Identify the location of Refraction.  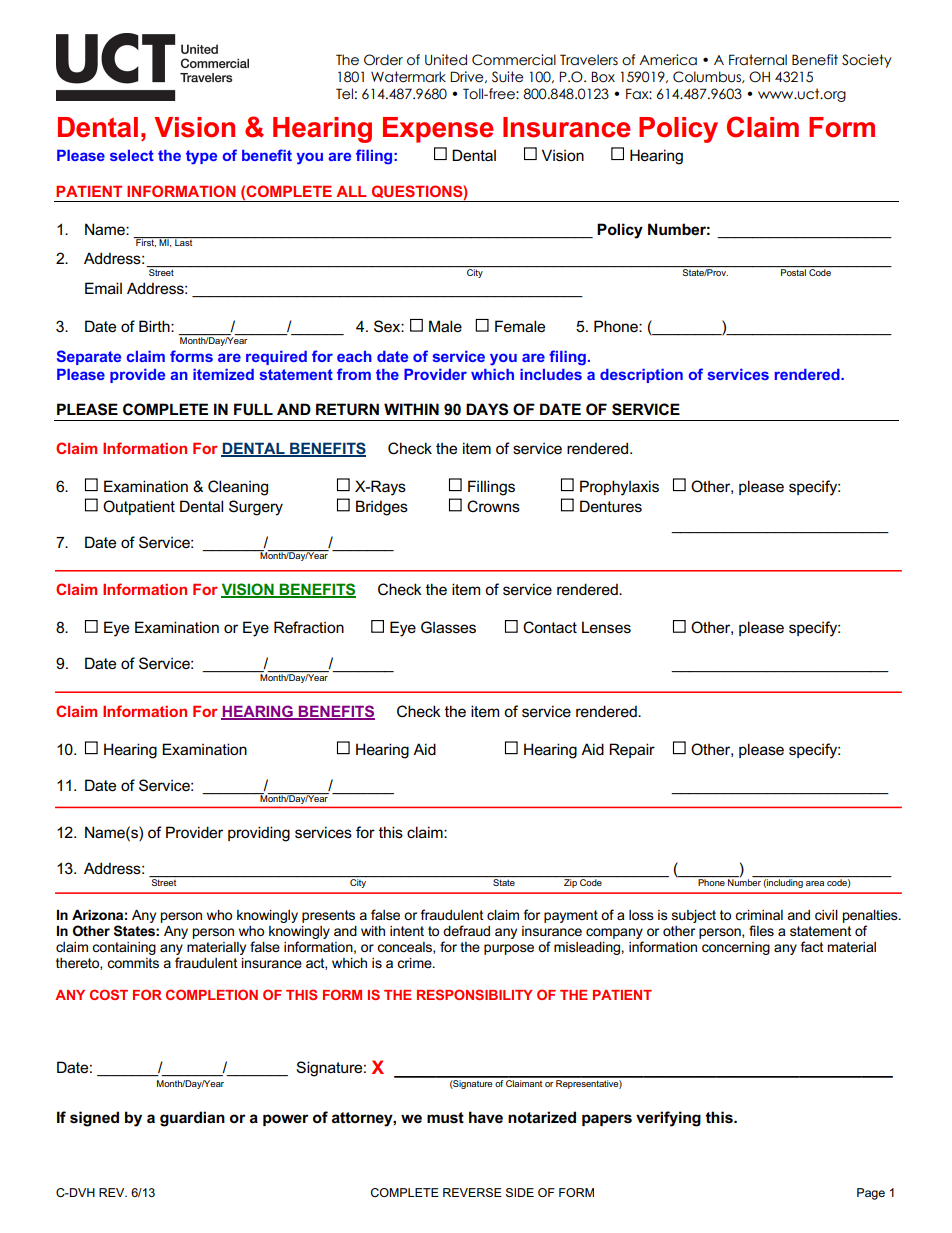
(309, 627).
